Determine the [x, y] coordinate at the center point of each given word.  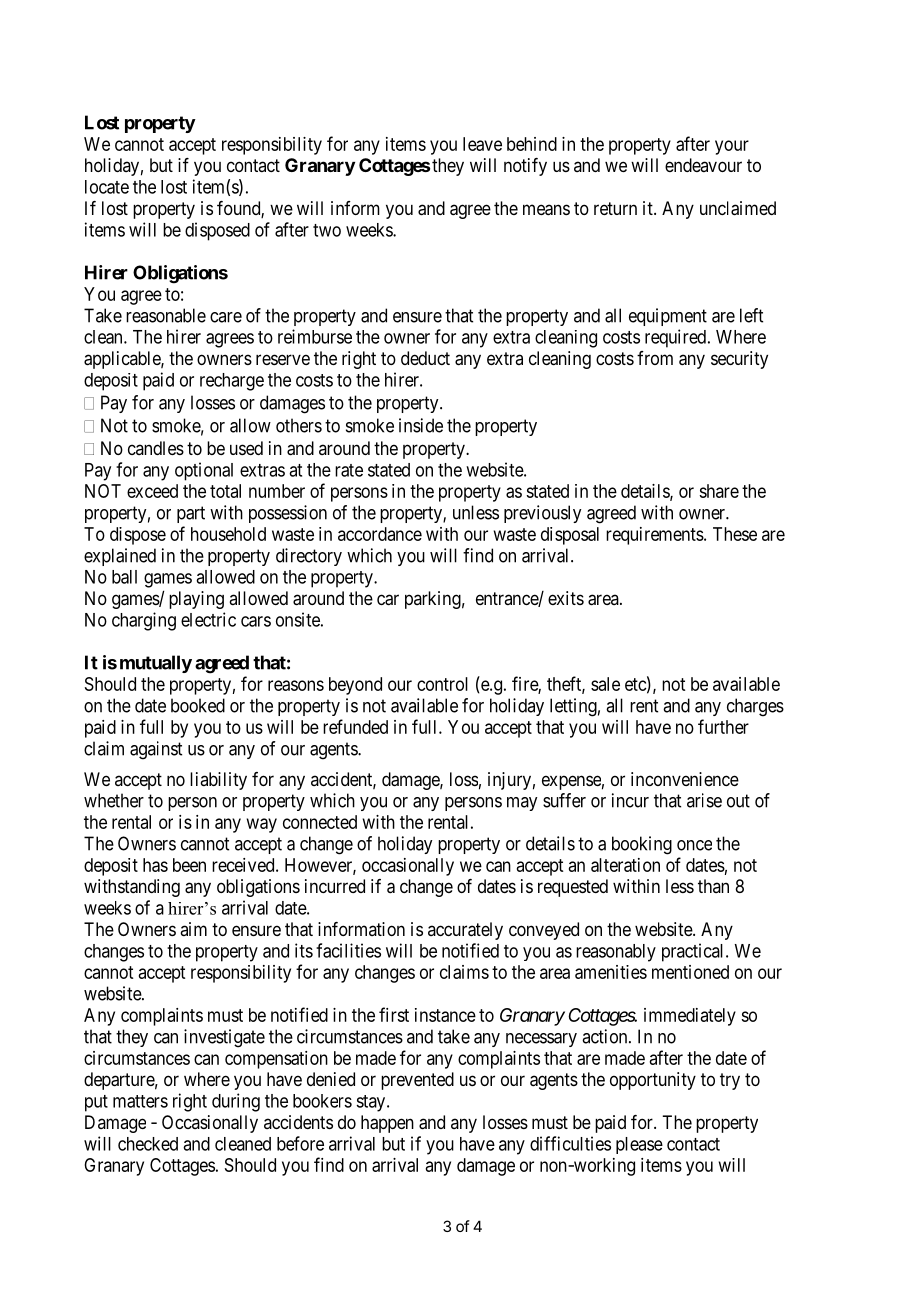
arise [704, 800]
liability [218, 781]
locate [107, 187]
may [522, 804]
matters [140, 1101]
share [719, 491]
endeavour [703, 165]
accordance [380, 534]
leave [482, 144]
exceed [152, 491]
